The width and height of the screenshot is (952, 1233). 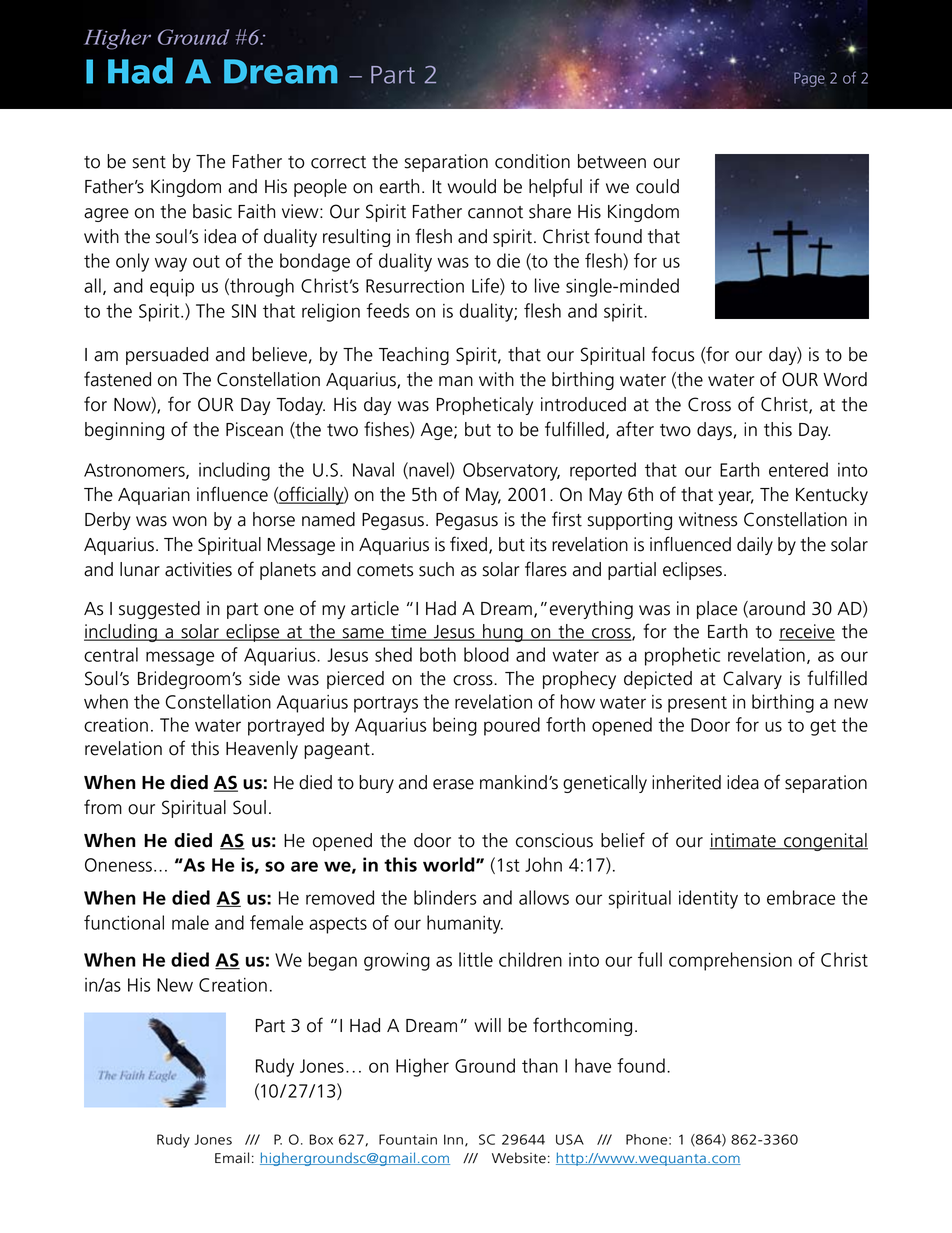 What do you see at coordinates (744, 841) in the screenshot?
I see `intimate` at bounding box center [744, 841].
